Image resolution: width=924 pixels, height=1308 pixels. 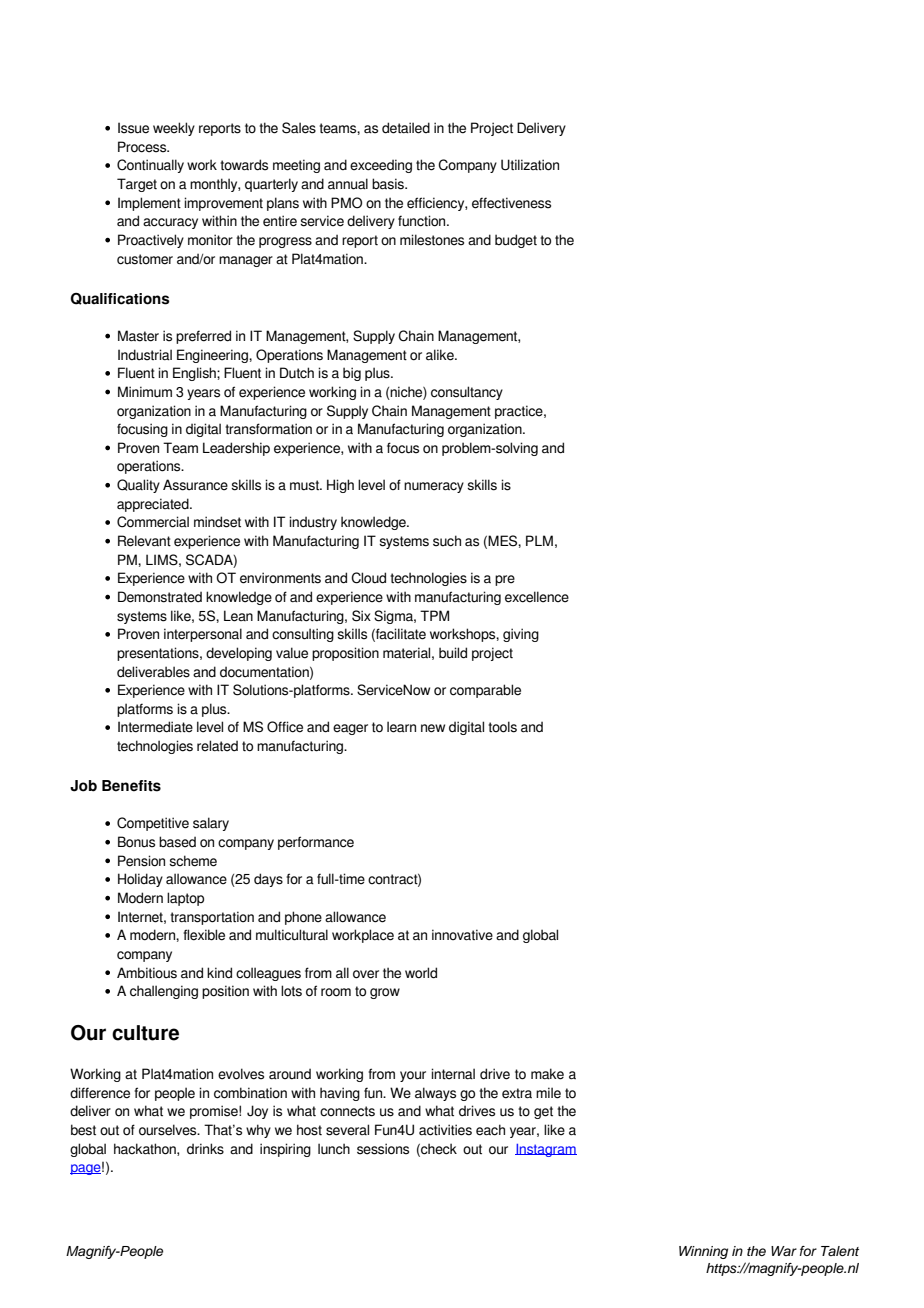 What do you see at coordinates (485, 691) in the page?
I see `comparable` at bounding box center [485, 691].
